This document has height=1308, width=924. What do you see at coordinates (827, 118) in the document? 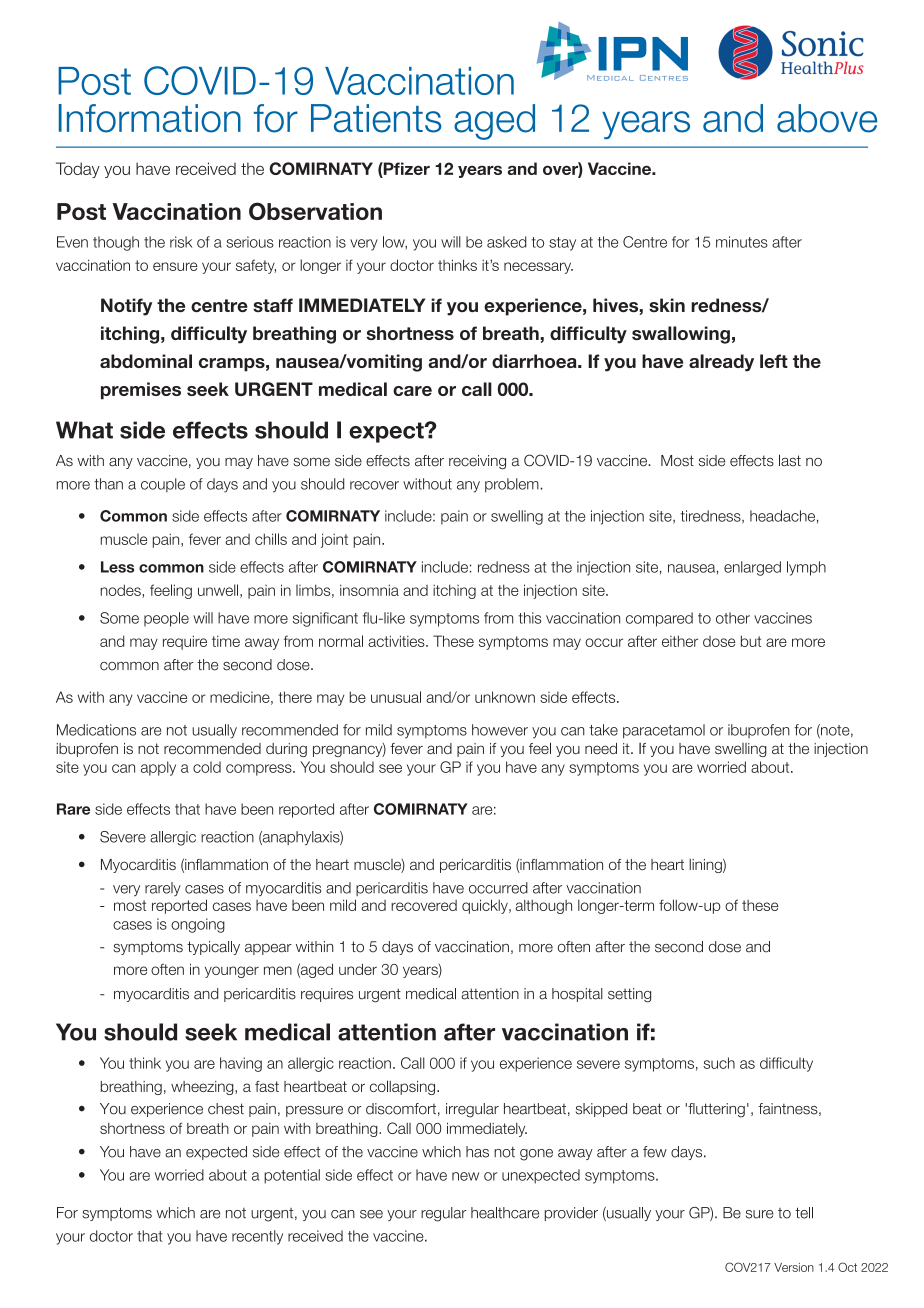
I see `above` at bounding box center [827, 118].
